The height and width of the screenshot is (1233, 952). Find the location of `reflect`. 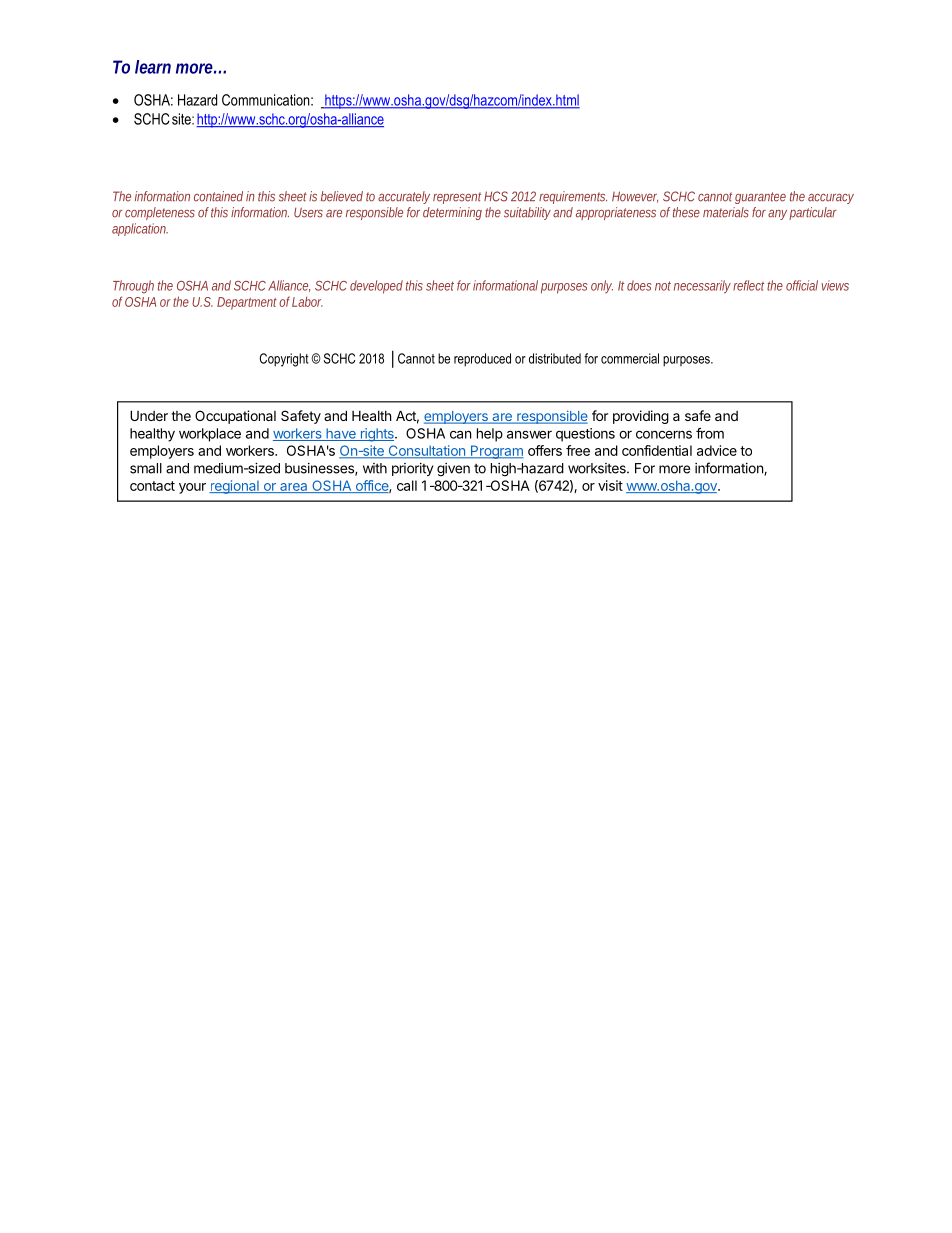

reflect is located at coordinates (750, 285).
